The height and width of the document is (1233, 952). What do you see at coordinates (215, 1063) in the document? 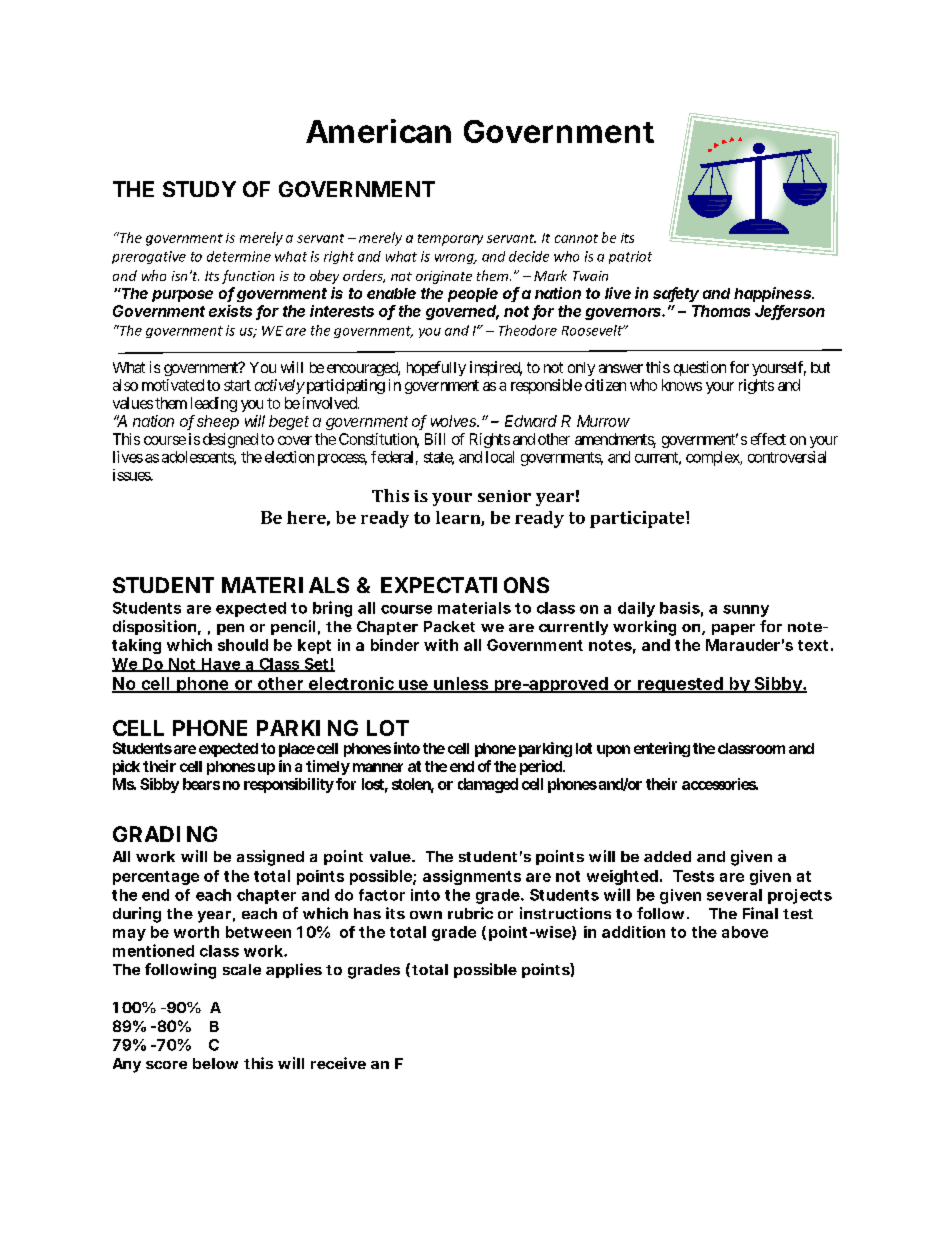
I see `below` at bounding box center [215, 1063].
